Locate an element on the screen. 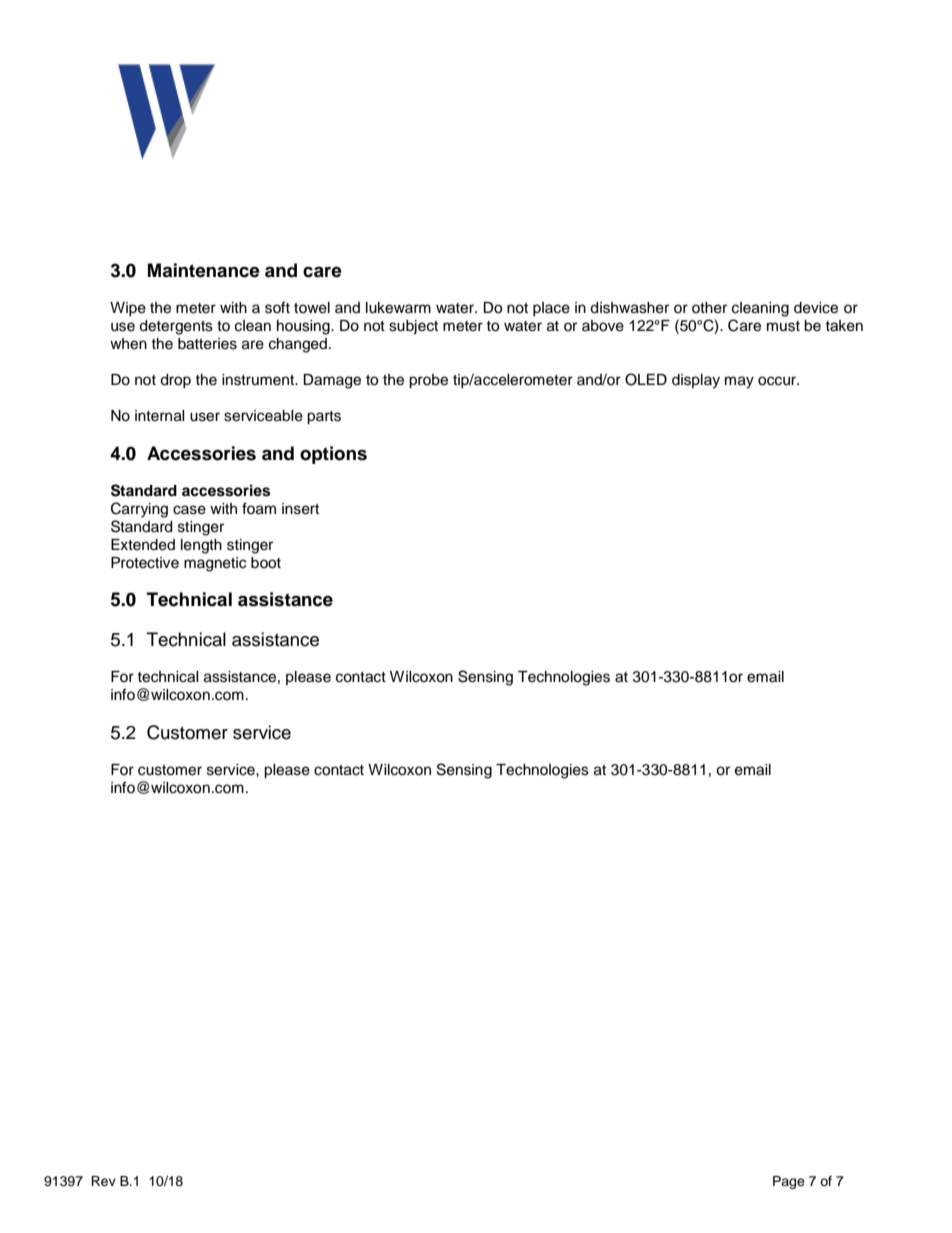 The image size is (952, 1233). Page is located at coordinates (789, 1182).
